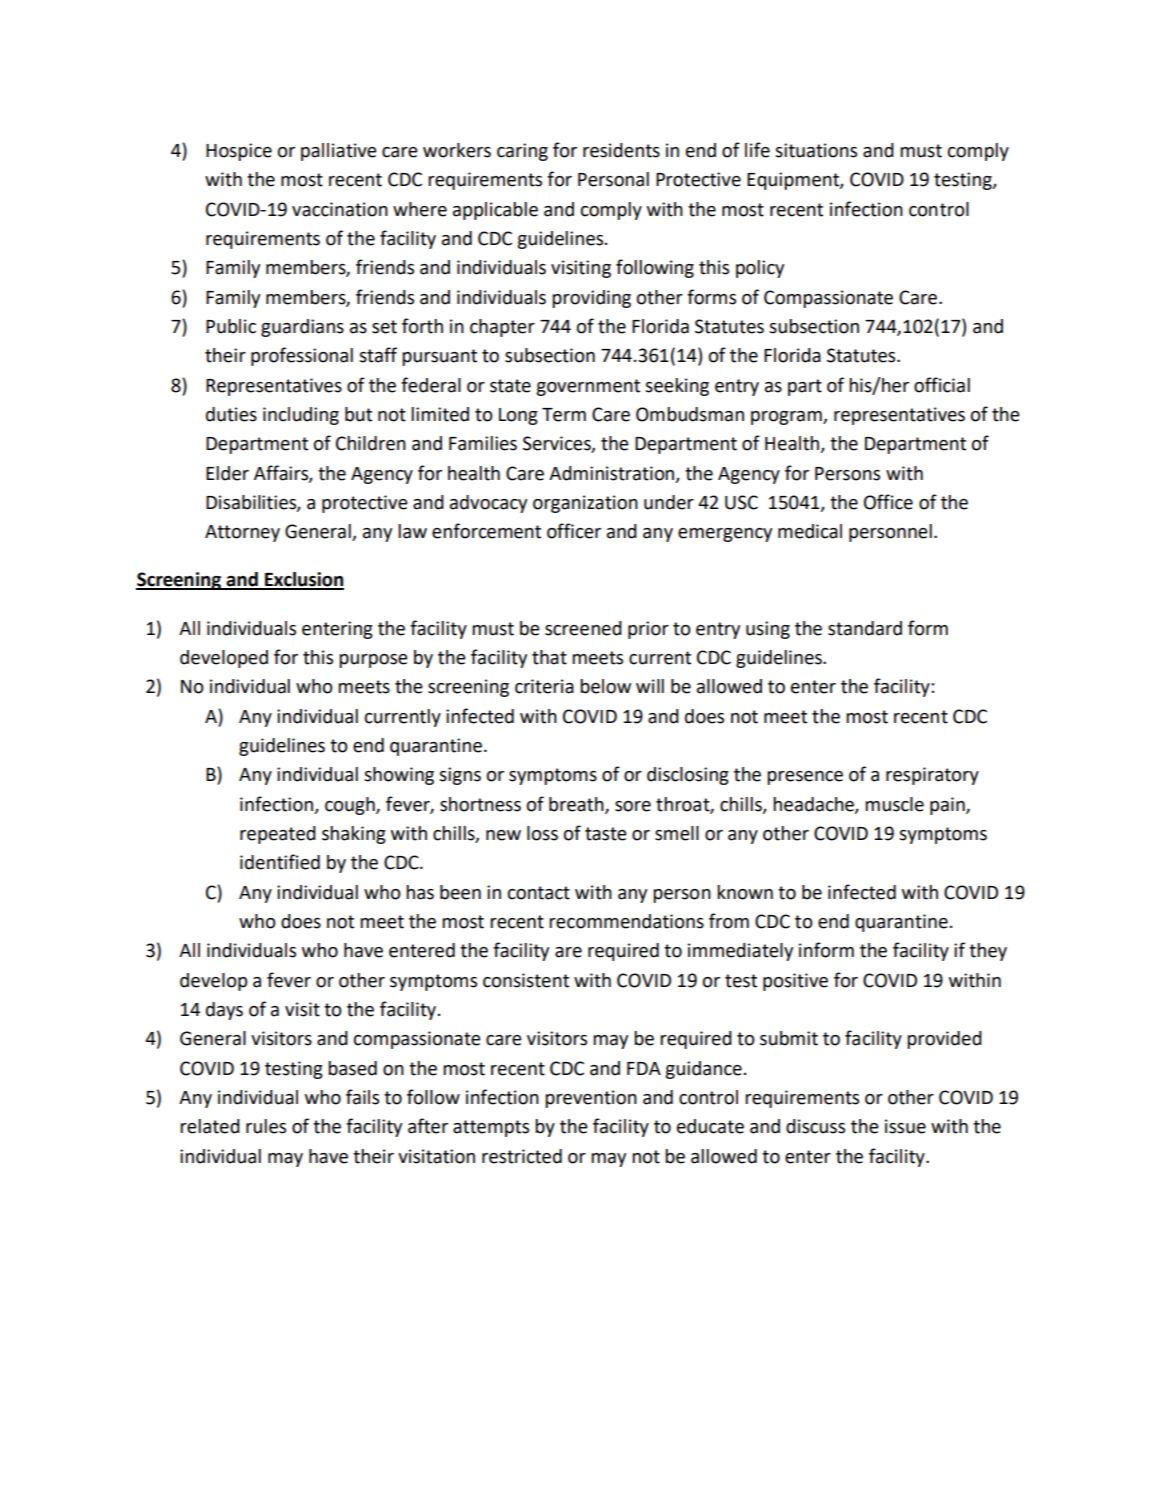 This page has width=1162, height=1504. Describe the element at coordinates (865, 628) in the page. I see `standard` at that location.
